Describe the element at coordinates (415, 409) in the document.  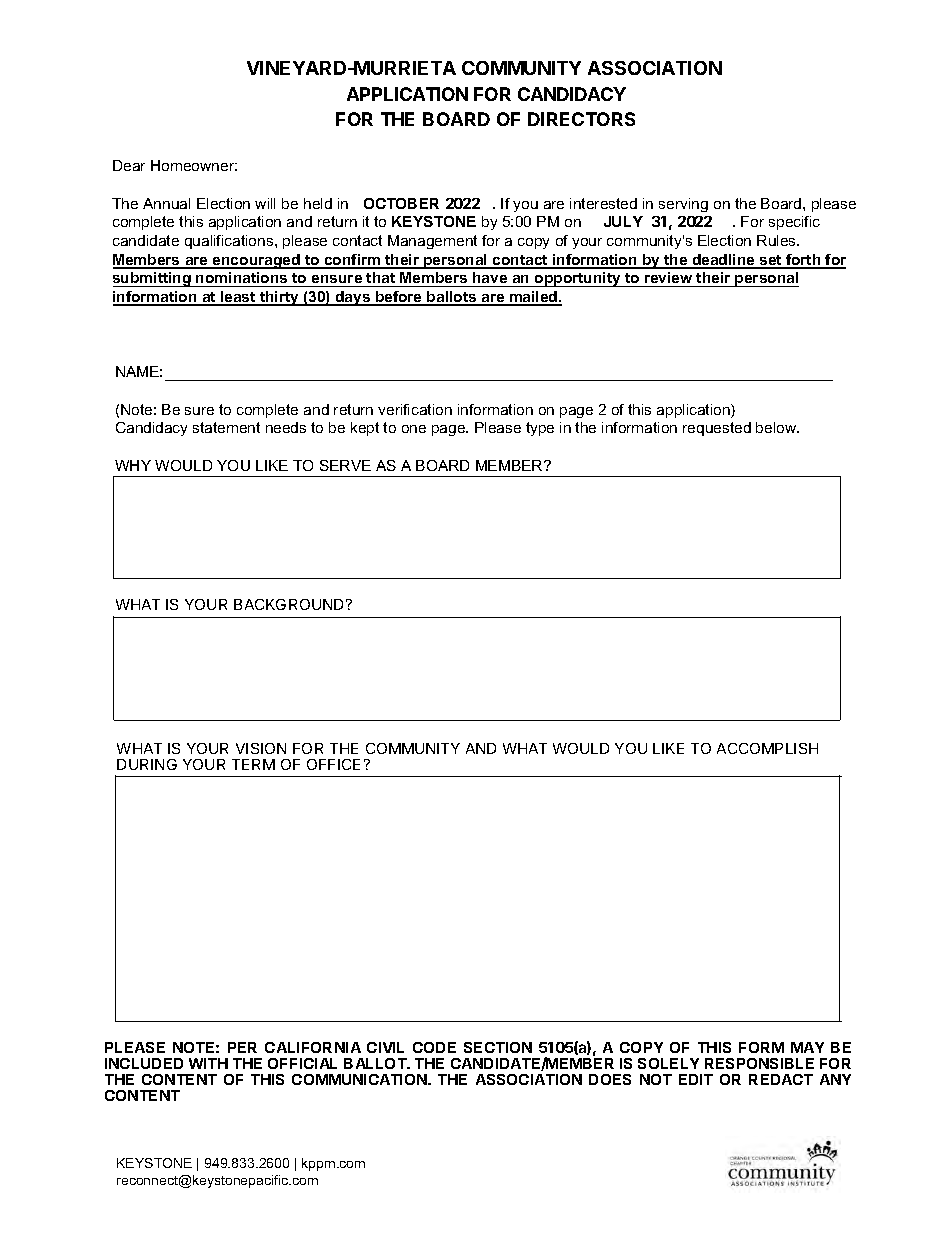
I see `verification` at that location.
